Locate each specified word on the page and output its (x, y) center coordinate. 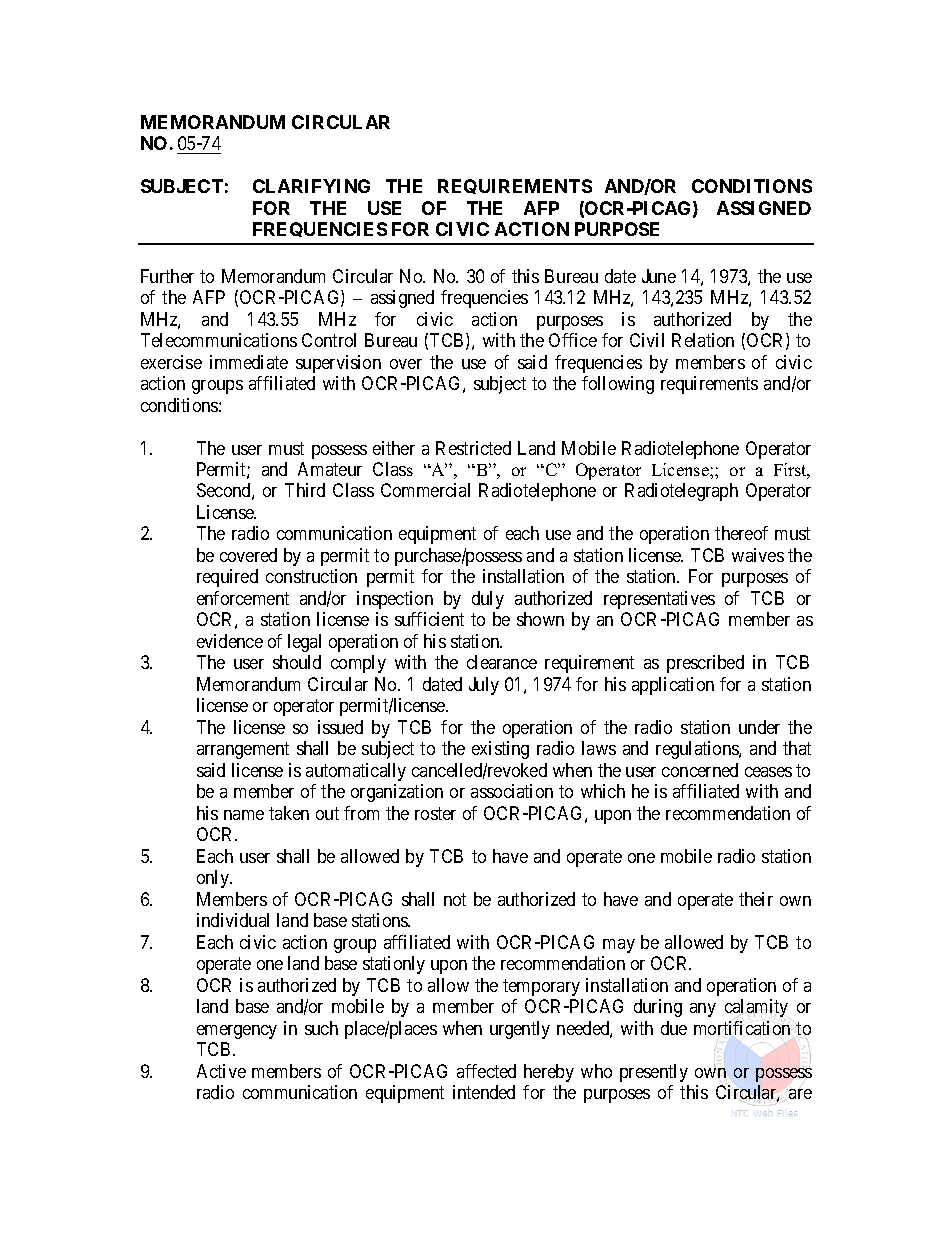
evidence (230, 641)
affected (486, 1071)
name (244, 815)
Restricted (473, 448)
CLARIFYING (311, 186)
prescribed (705, 664)
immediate (249, 362)
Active (221, 1071)
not (455, 899)
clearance (502, 662)
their (756, 899)
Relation (703, 340)
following (618, 385)
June (659, 276)
